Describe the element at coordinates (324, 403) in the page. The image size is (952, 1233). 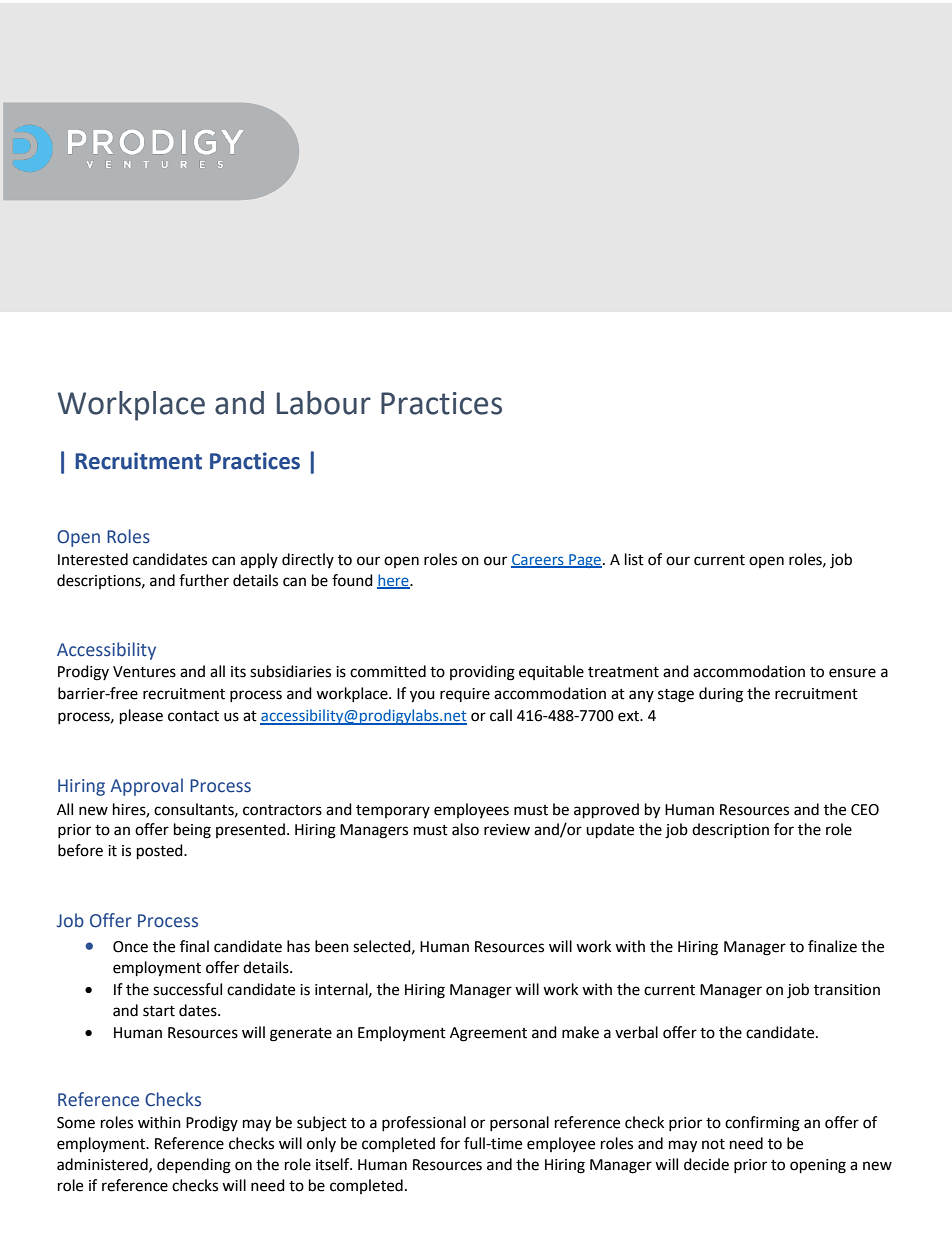
I see `Labour` at that location.
